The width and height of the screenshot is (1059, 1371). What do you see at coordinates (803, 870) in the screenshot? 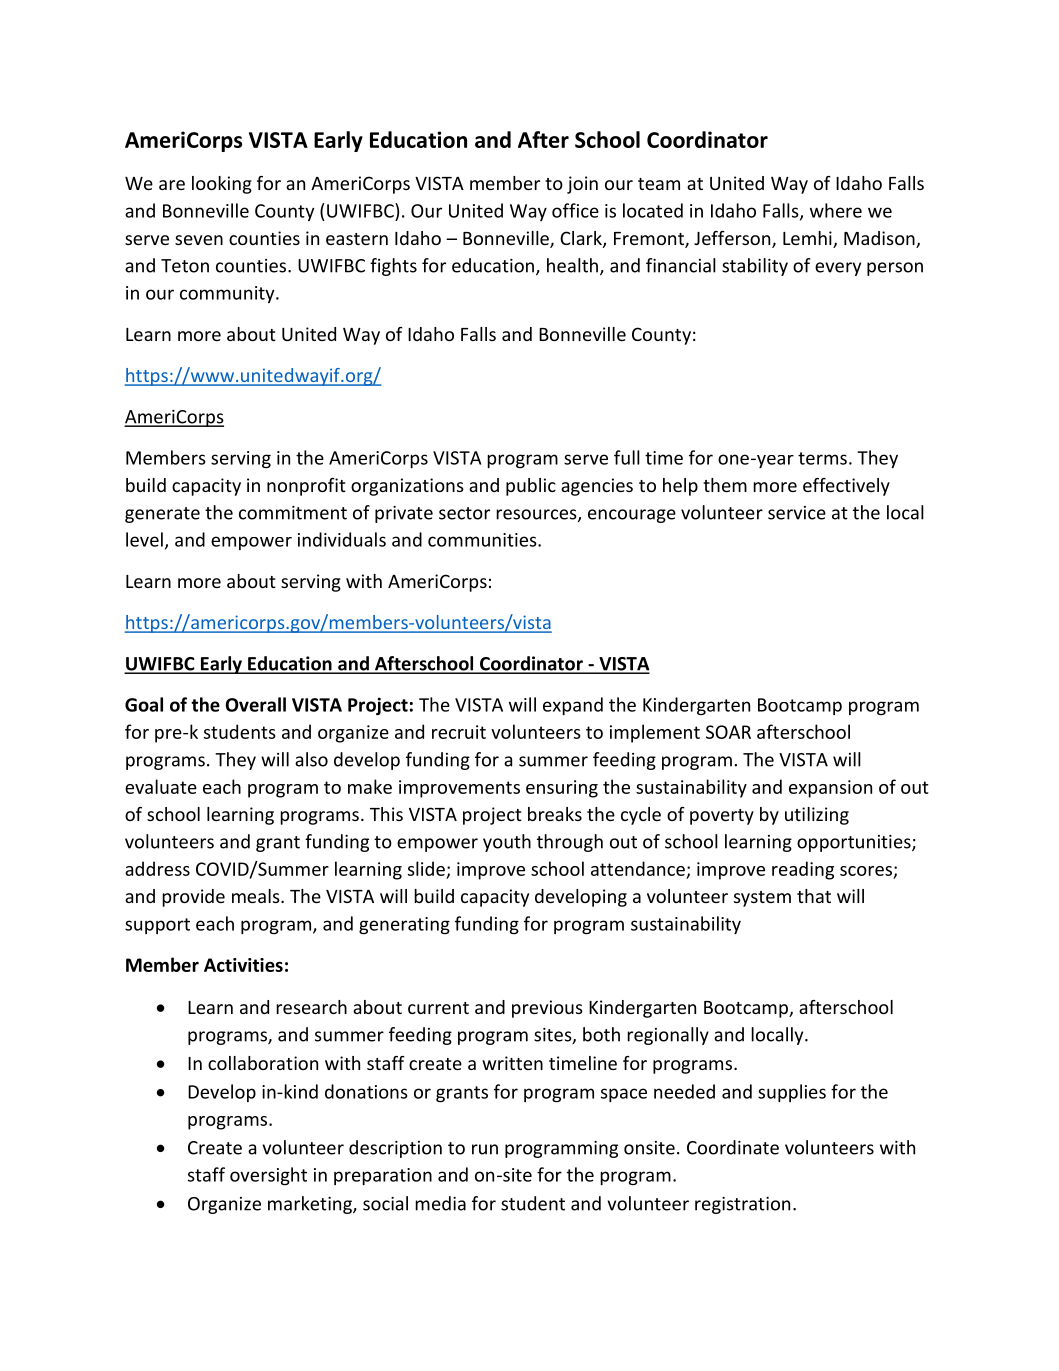
I see `reading` at bounding box center [803, 870].
